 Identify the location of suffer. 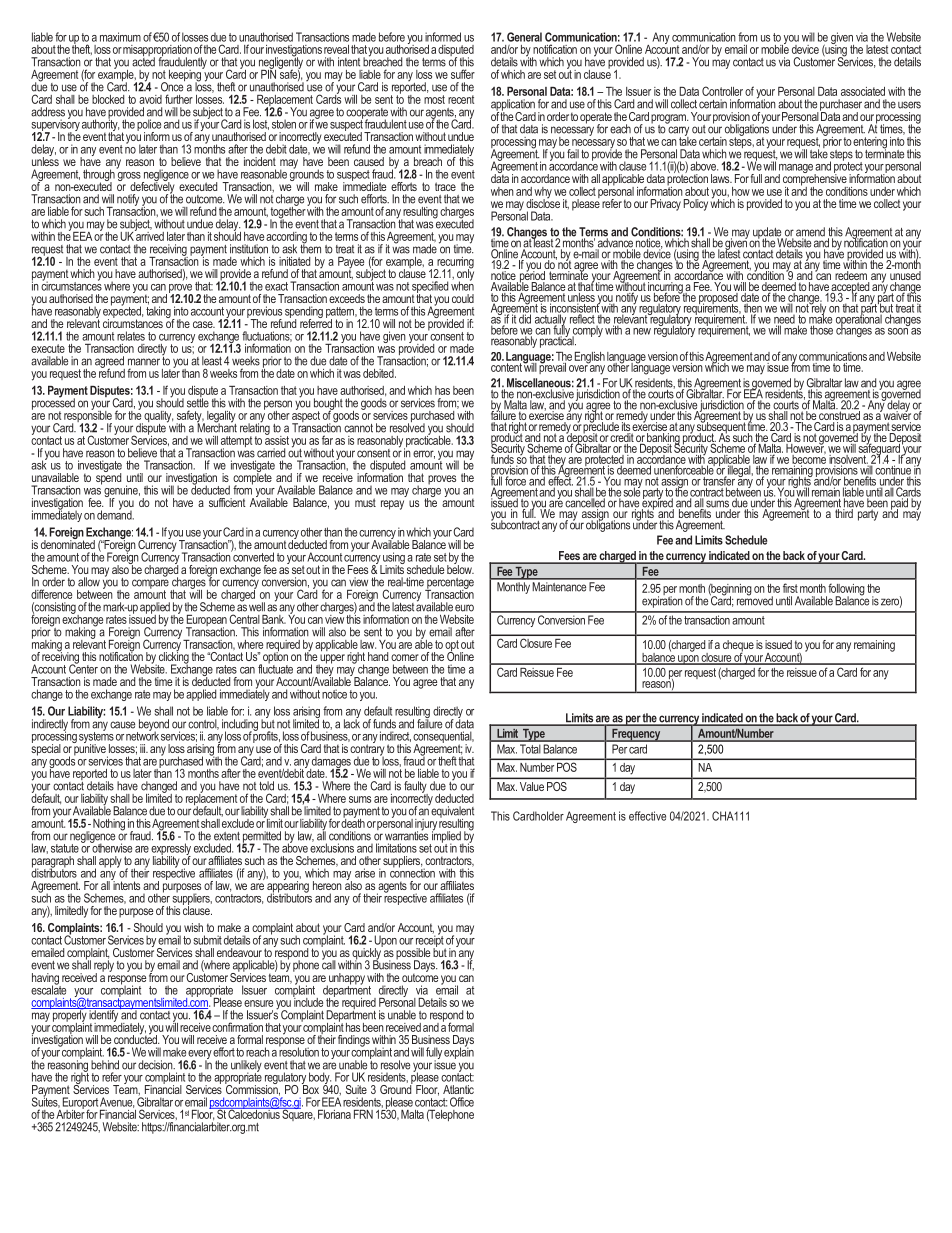
(463, 74).
